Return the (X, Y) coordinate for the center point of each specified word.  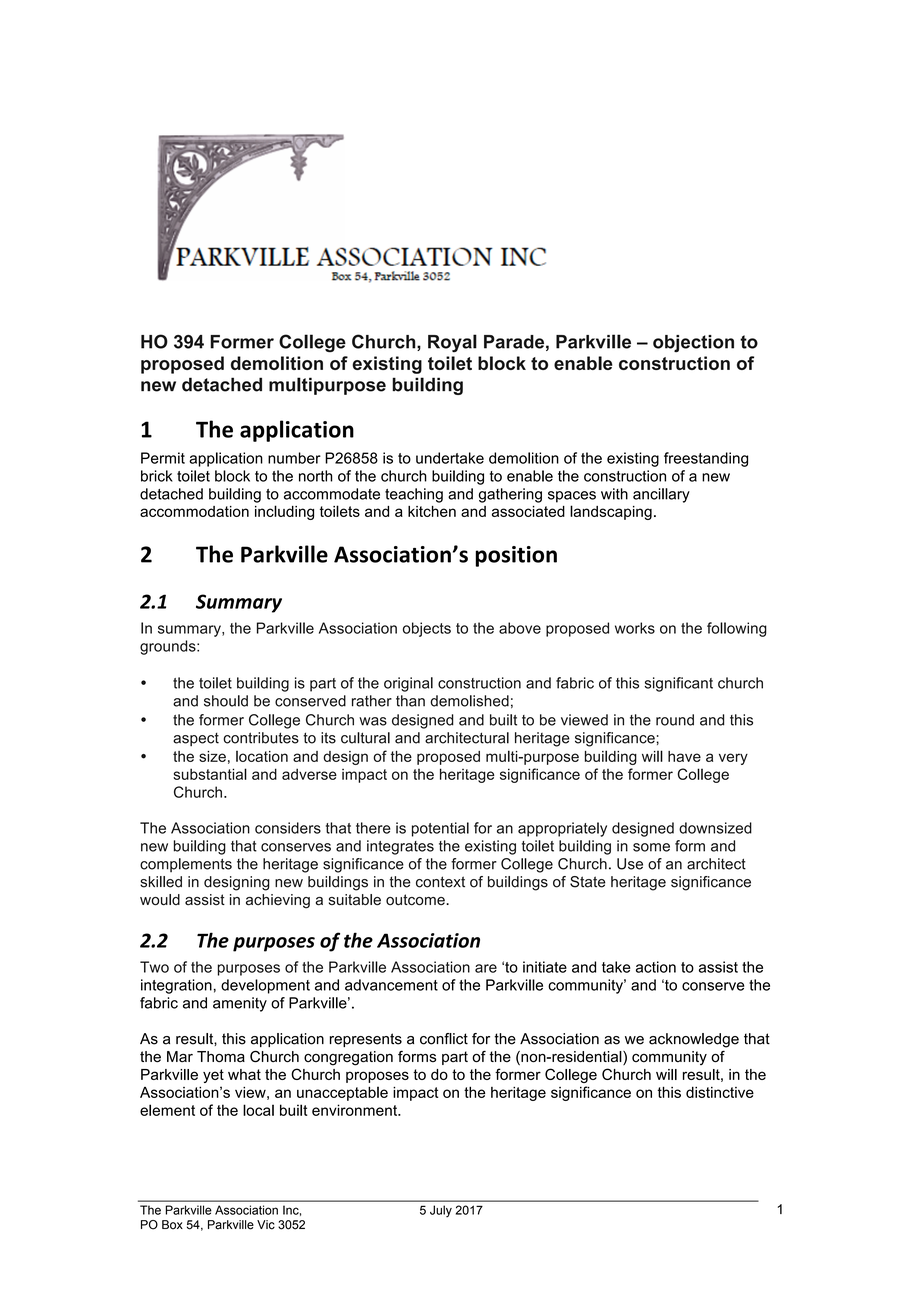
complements (186, 865)
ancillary (661, 495)
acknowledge (694, 1040)
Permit (163, 458)
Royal (452, 343)
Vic (266, 1225)
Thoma (221, 1057)
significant (679, 684)
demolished (469, 701)
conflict (444, 1039)
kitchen (432, 511)
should (226, 701)
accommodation (194, 511)
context (440, 882)
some (651, 847)
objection (693, 343)
